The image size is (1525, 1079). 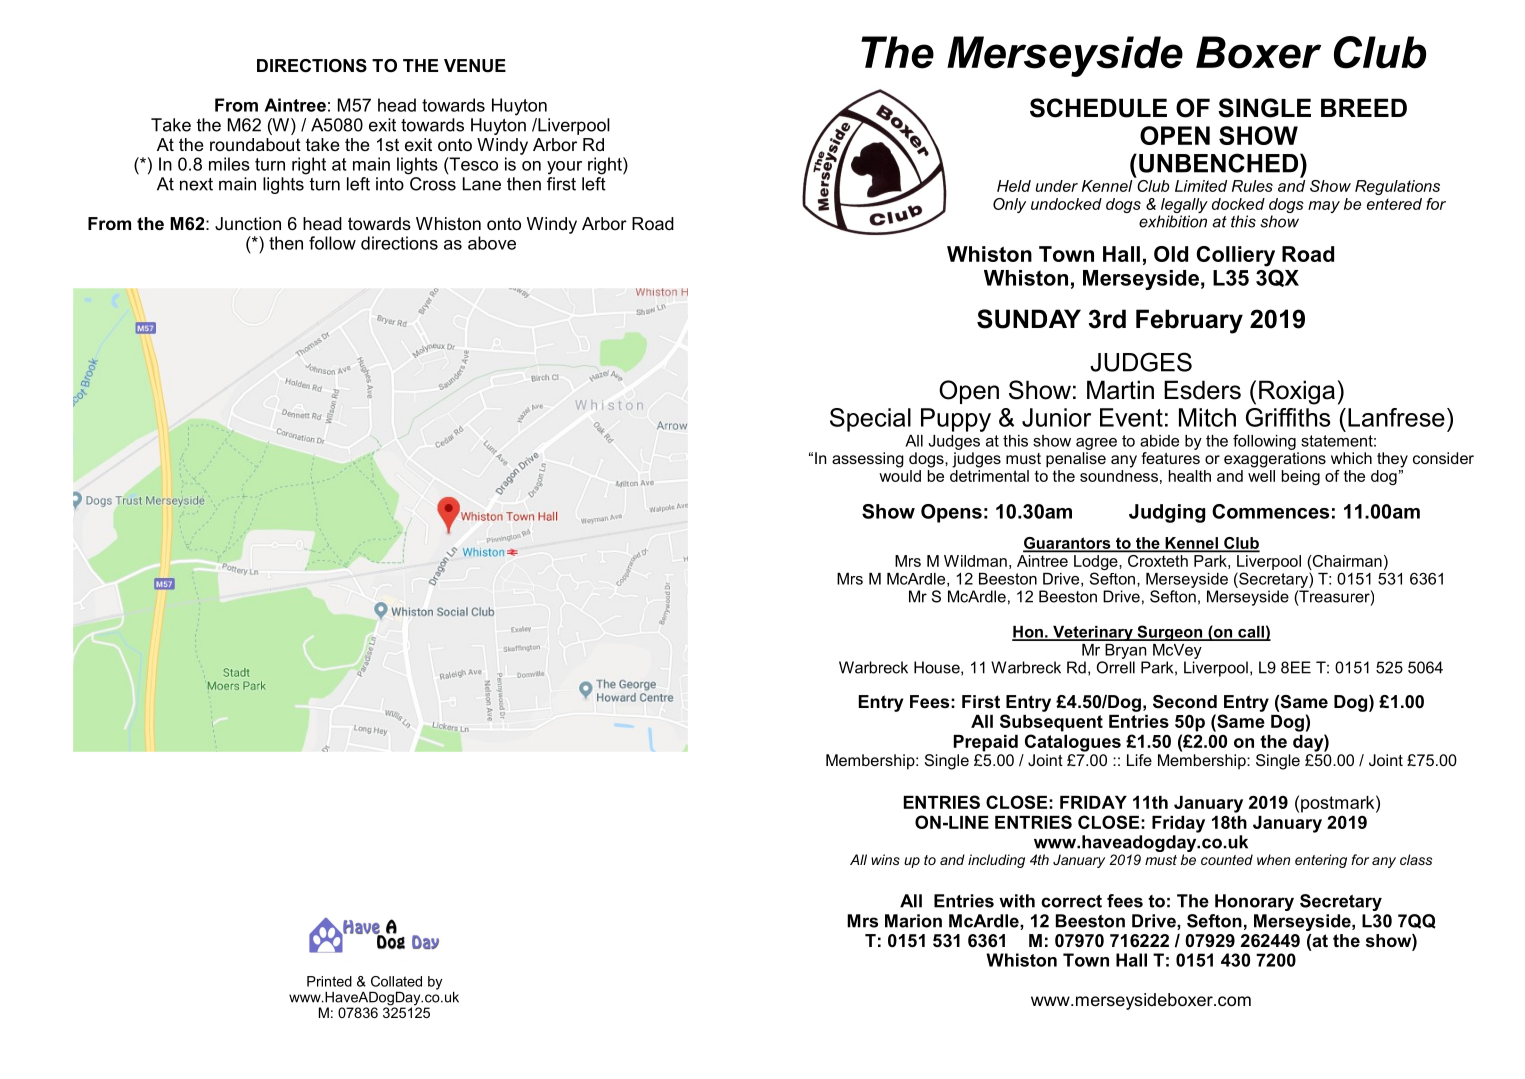 I want to click on VENUE, so click(x=475, y=66).
